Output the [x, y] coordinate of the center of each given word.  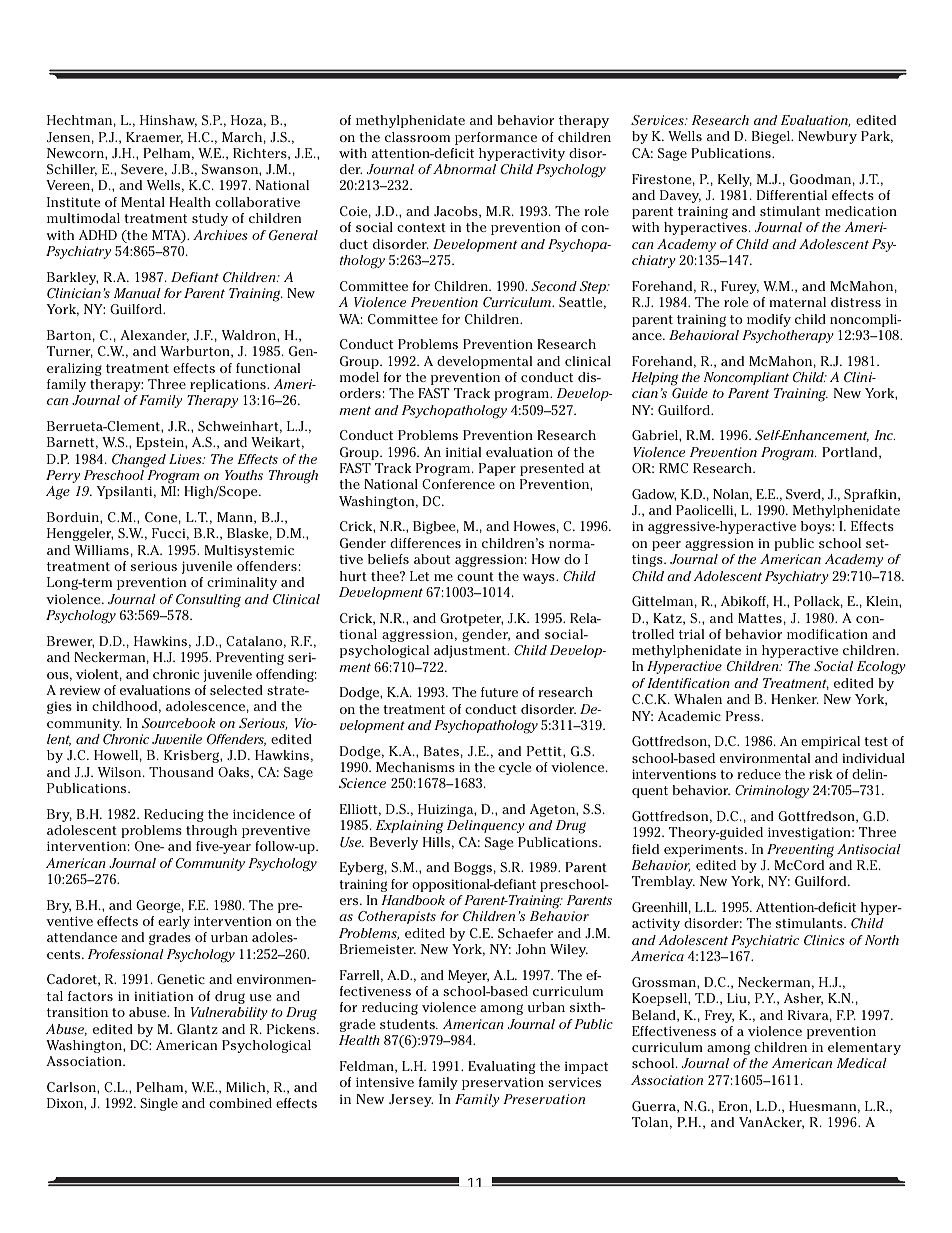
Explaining [409, 827]
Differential [792, 195]
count [475, 576]
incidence [264, 814]
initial [463, 452]
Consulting [208, 601]
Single [159, 1104]
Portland [851, 453]
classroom [417, 137]
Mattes [760, 618]
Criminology [772, 792]
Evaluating [501, 1067]
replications [229, 385]
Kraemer [154, 138]
